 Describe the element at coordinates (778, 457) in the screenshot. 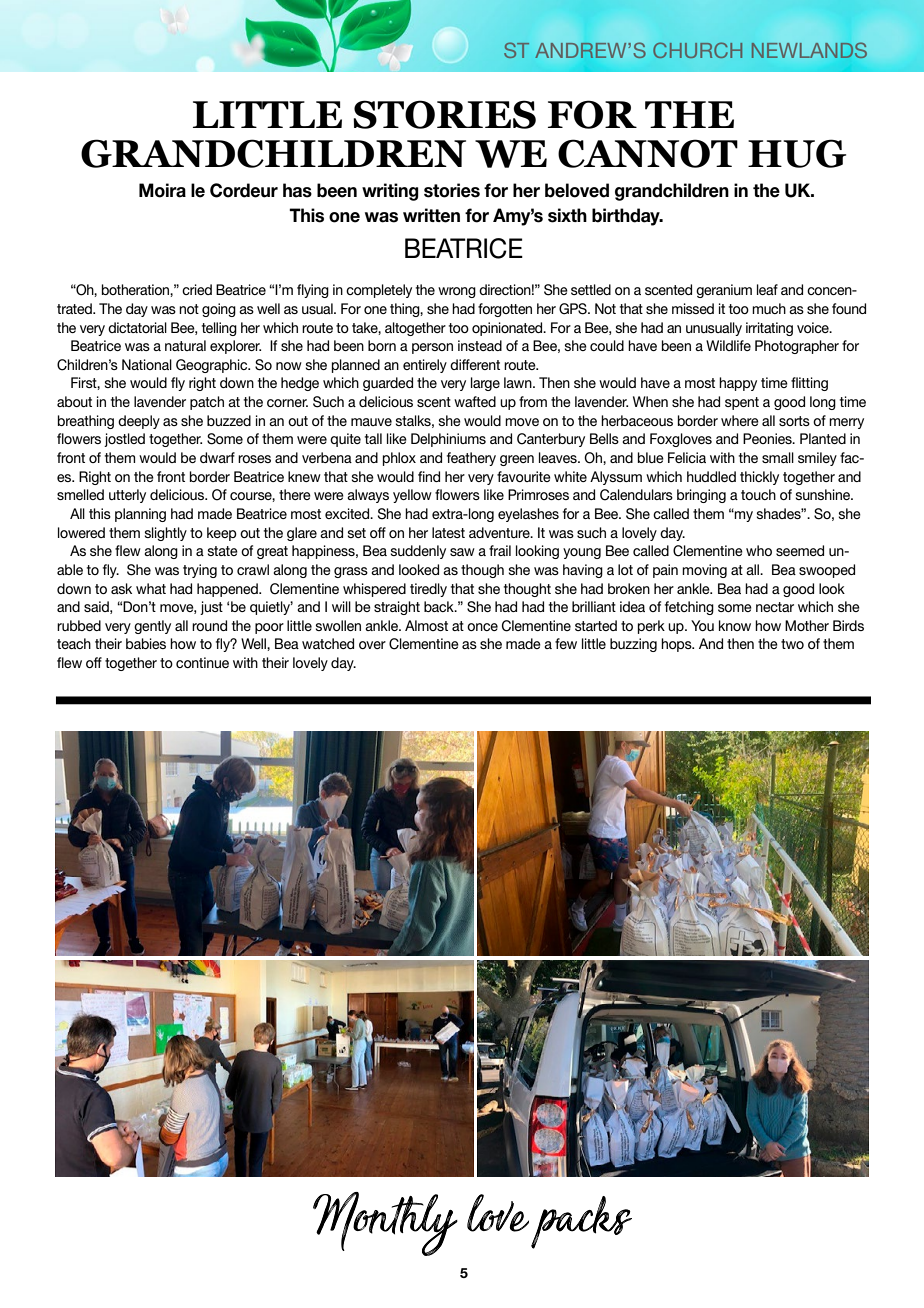

I see `small` at that location.
